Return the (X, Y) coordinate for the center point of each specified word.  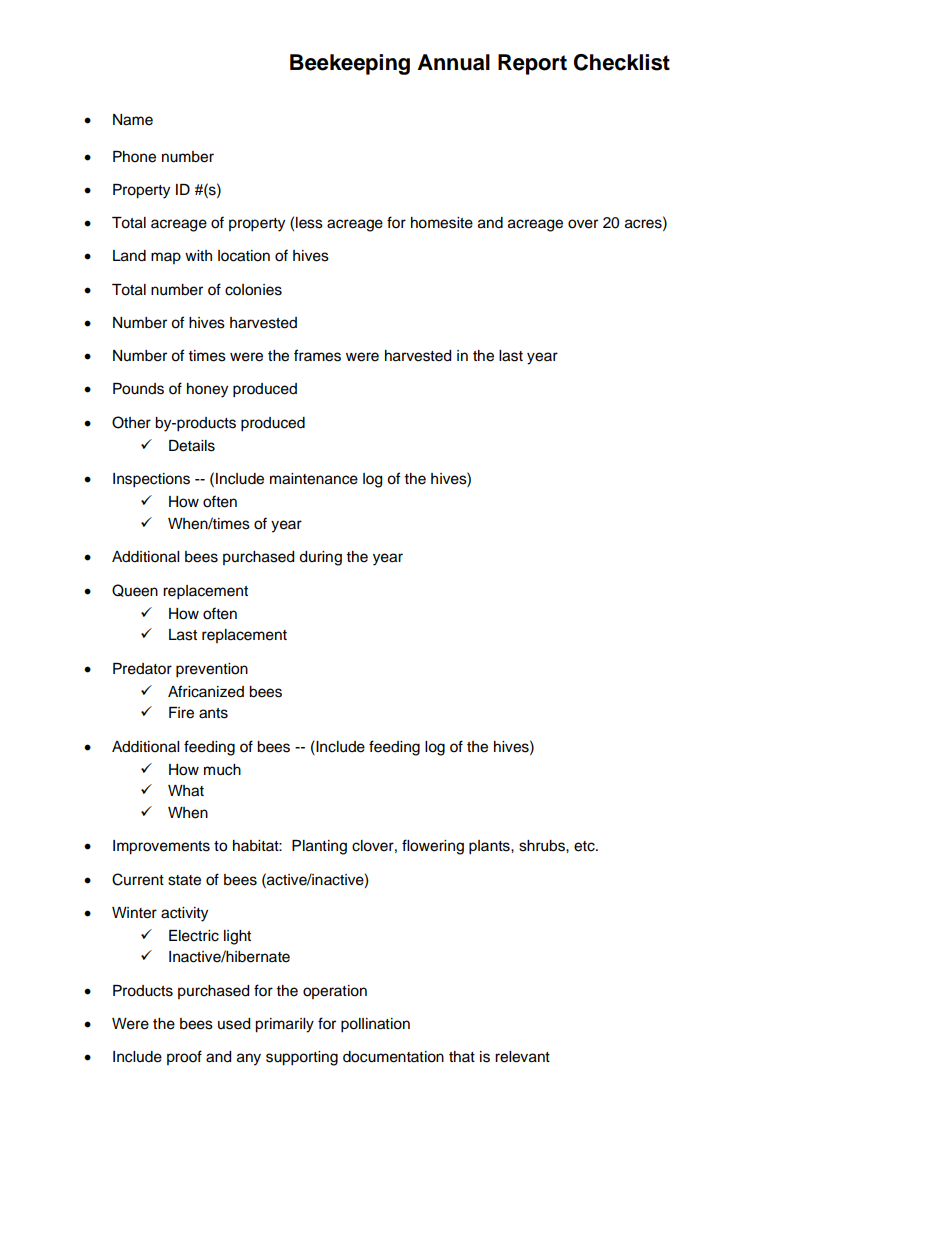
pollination (375, 1025)
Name (133, 120)
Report (532, 64)
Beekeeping (350, 64)
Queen (135, 590)
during (320, 558)
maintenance (314, 479)
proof (184, 1057)
